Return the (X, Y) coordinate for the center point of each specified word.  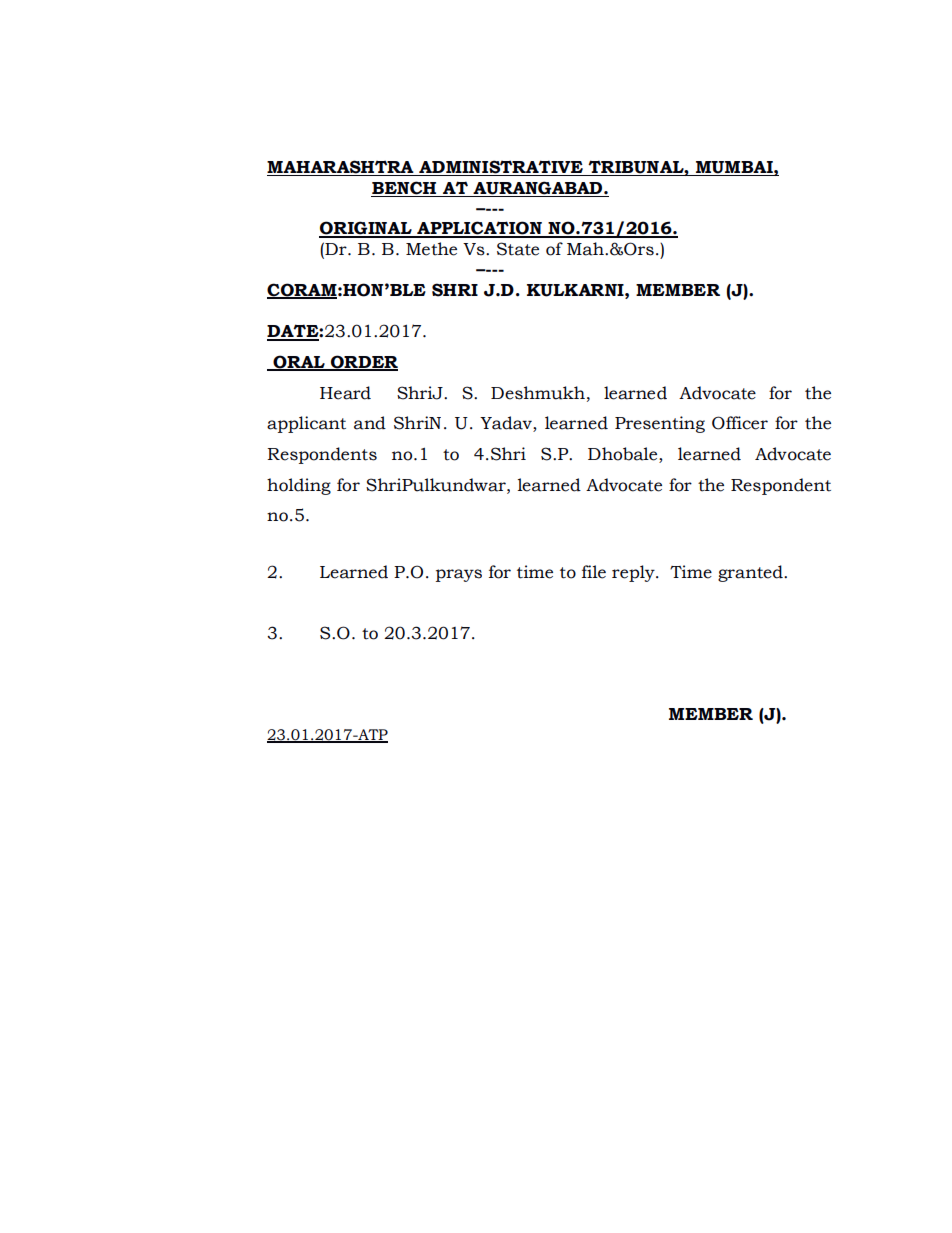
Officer (740, 423)
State (518, 249)
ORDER (363, 363)
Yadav (507, 424)
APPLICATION (479, 229)
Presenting (660, 424)
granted (751, 573)
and (370, 423)
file (594, 572)
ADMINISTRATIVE (501, 168)
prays (459, 575)
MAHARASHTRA (341, 168)
